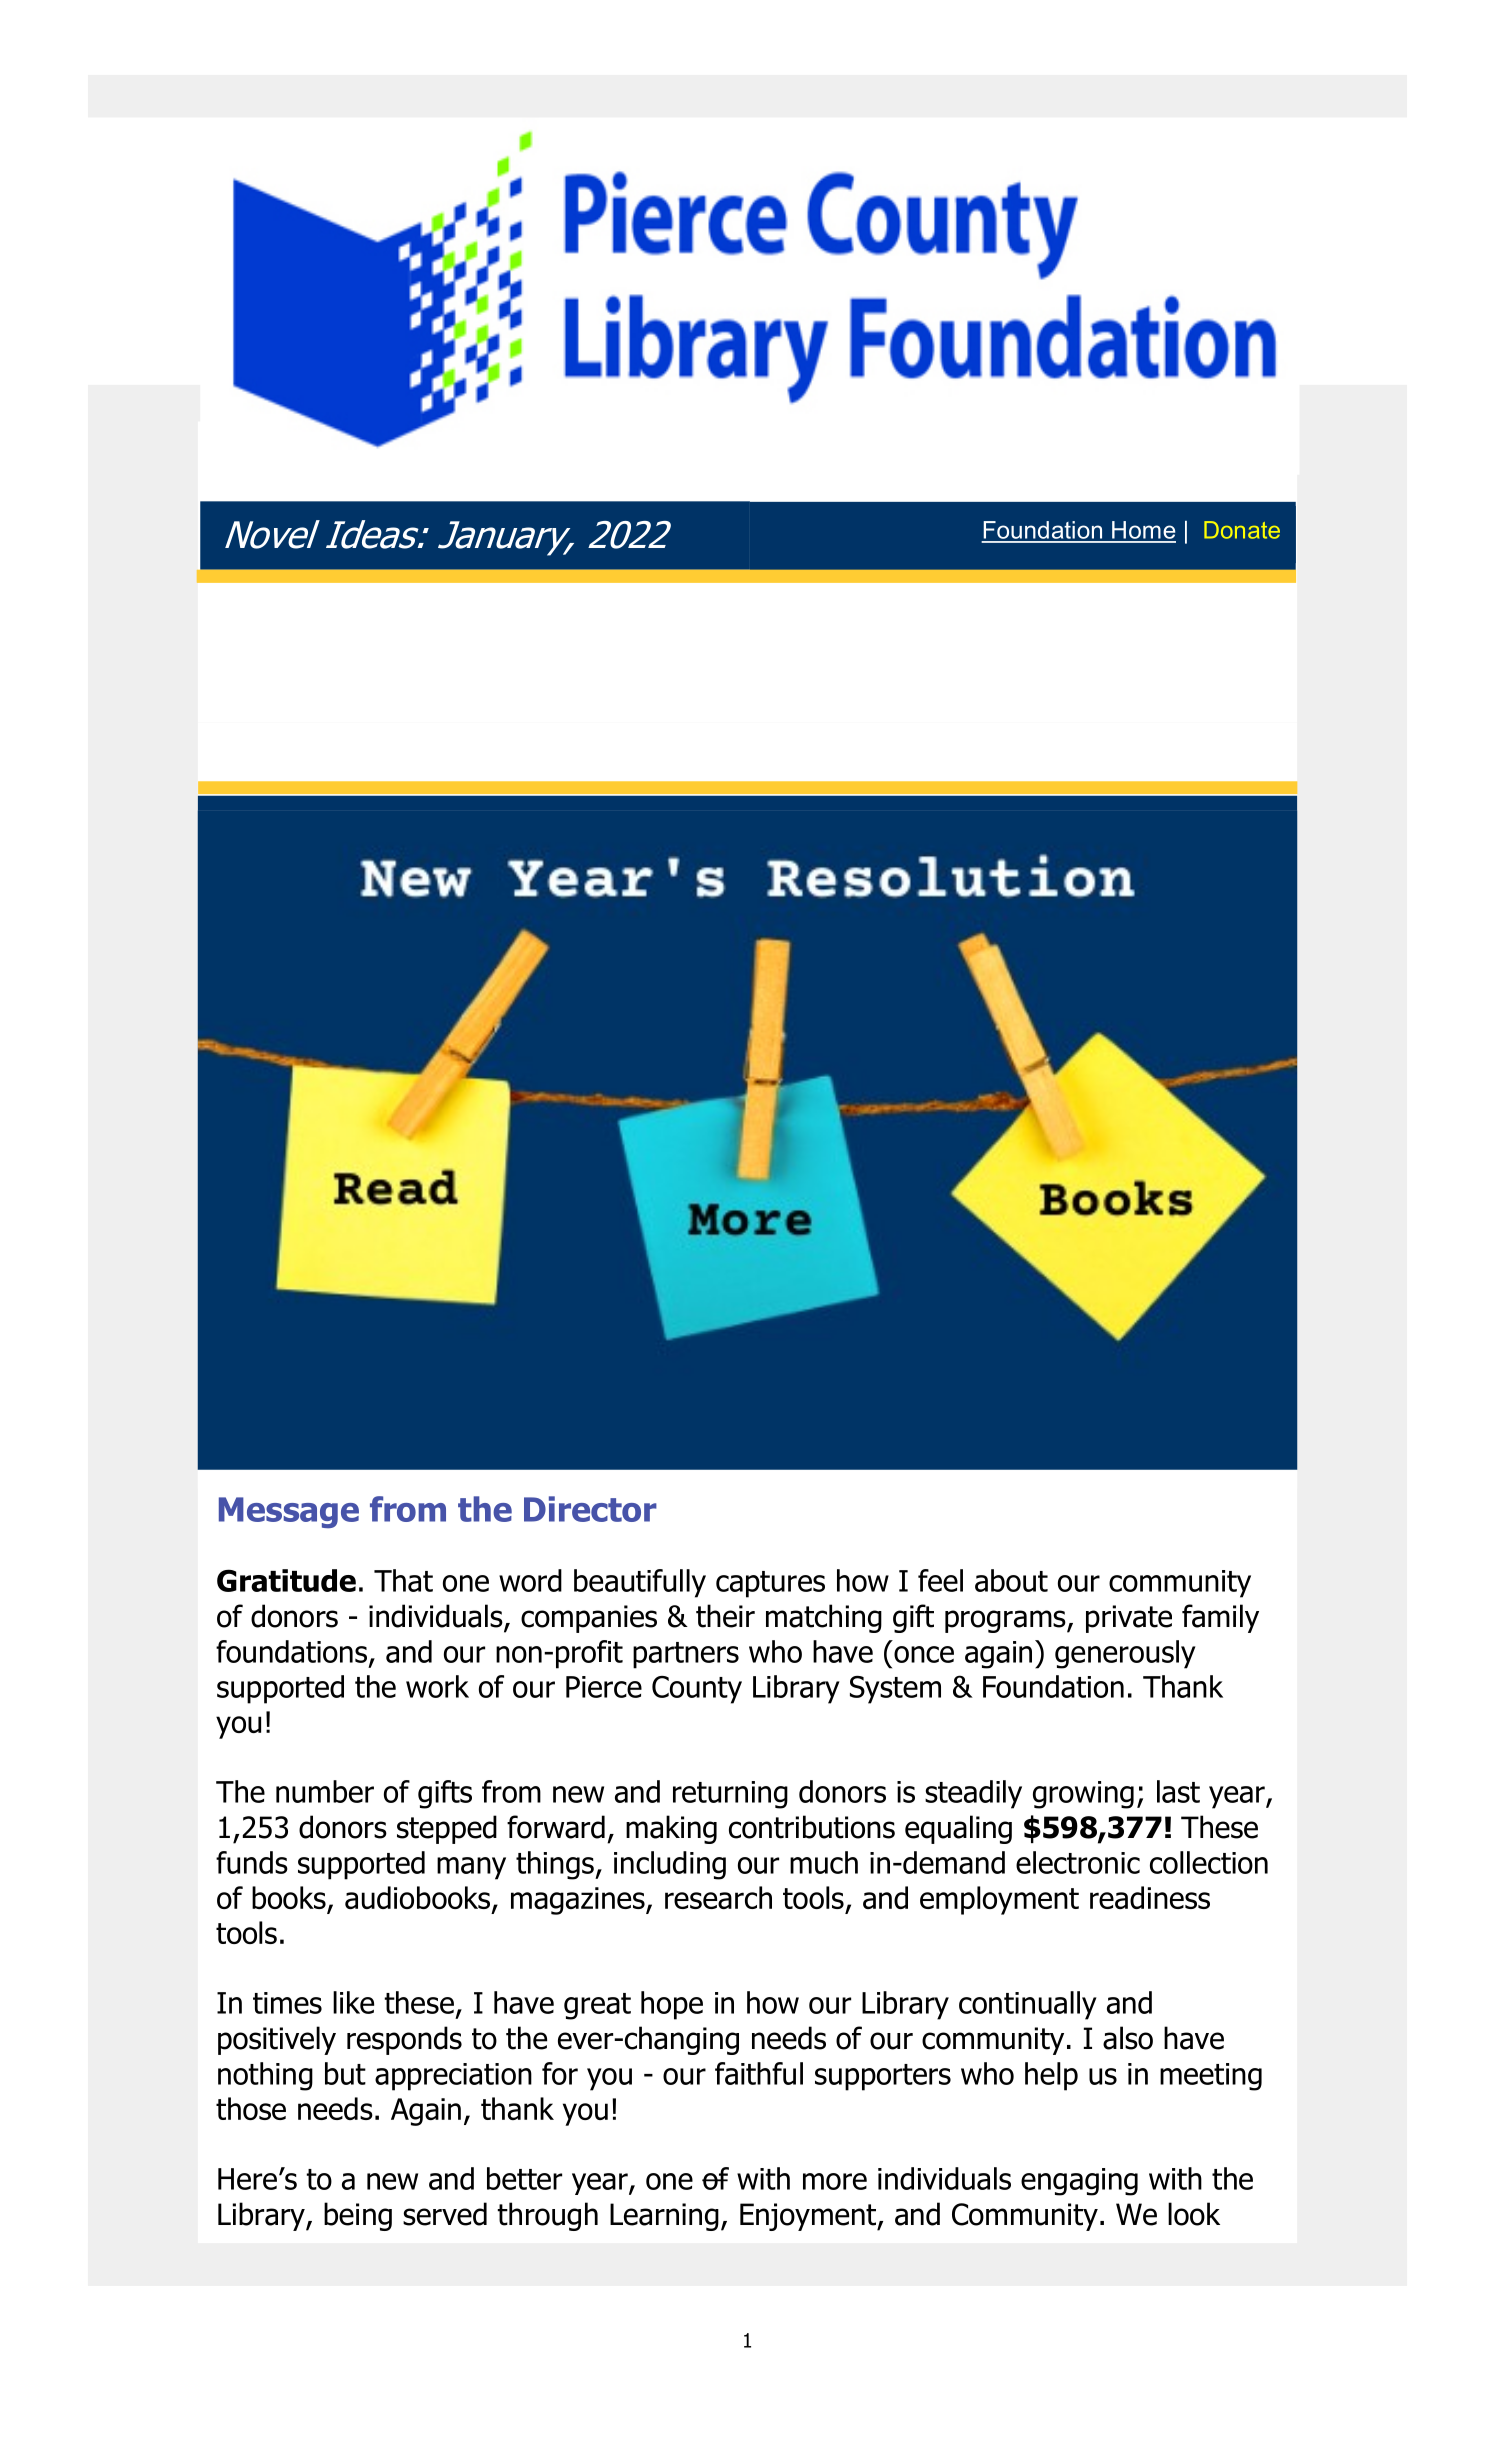  Describe the element at coordinates (770, 1584) in the page. I see `captures` at that location.
